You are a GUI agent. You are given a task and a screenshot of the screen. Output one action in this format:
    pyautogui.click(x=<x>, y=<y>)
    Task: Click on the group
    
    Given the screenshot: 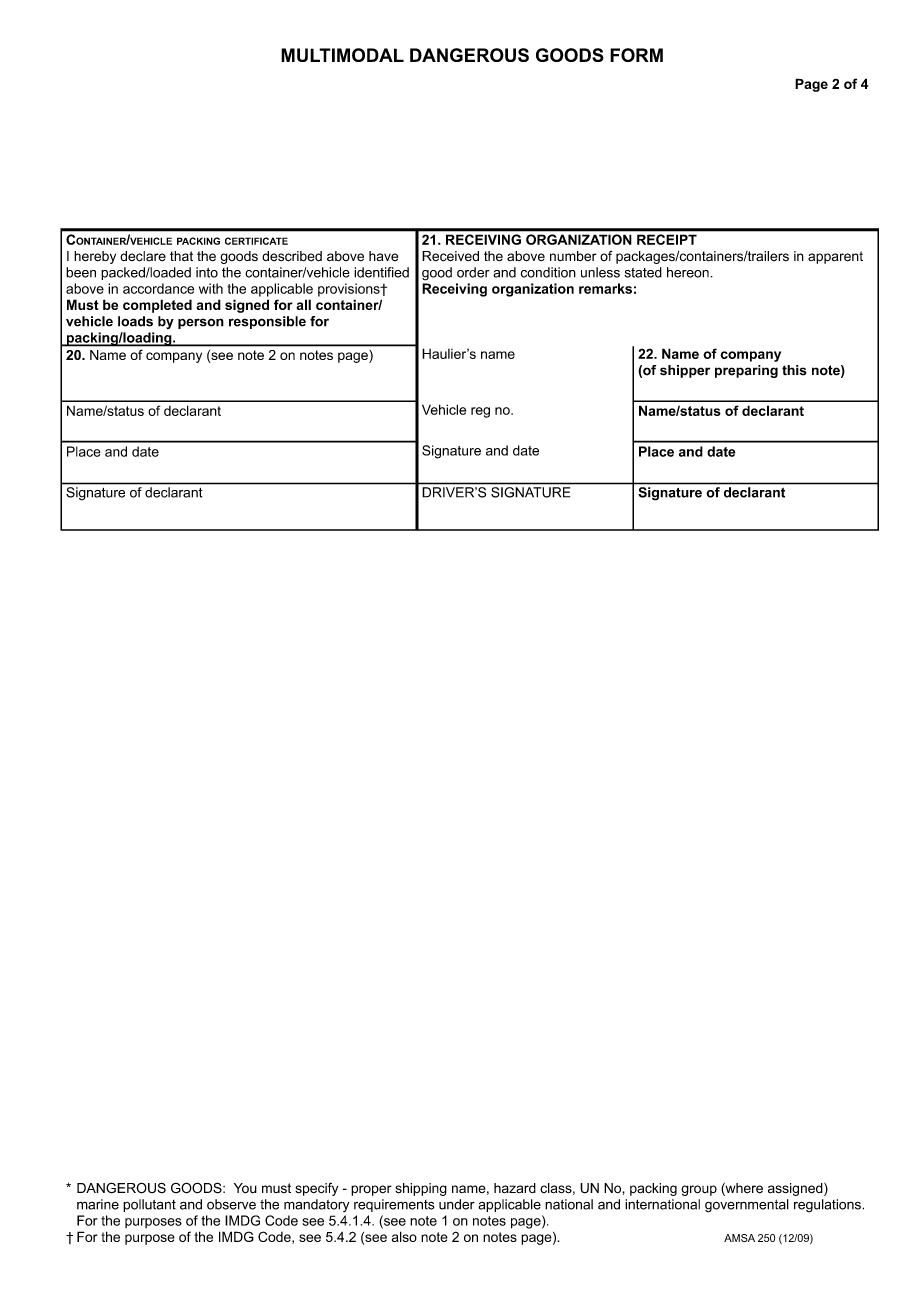 What is the action you would take?
    pyautogui.click(x=699, y=1190)
